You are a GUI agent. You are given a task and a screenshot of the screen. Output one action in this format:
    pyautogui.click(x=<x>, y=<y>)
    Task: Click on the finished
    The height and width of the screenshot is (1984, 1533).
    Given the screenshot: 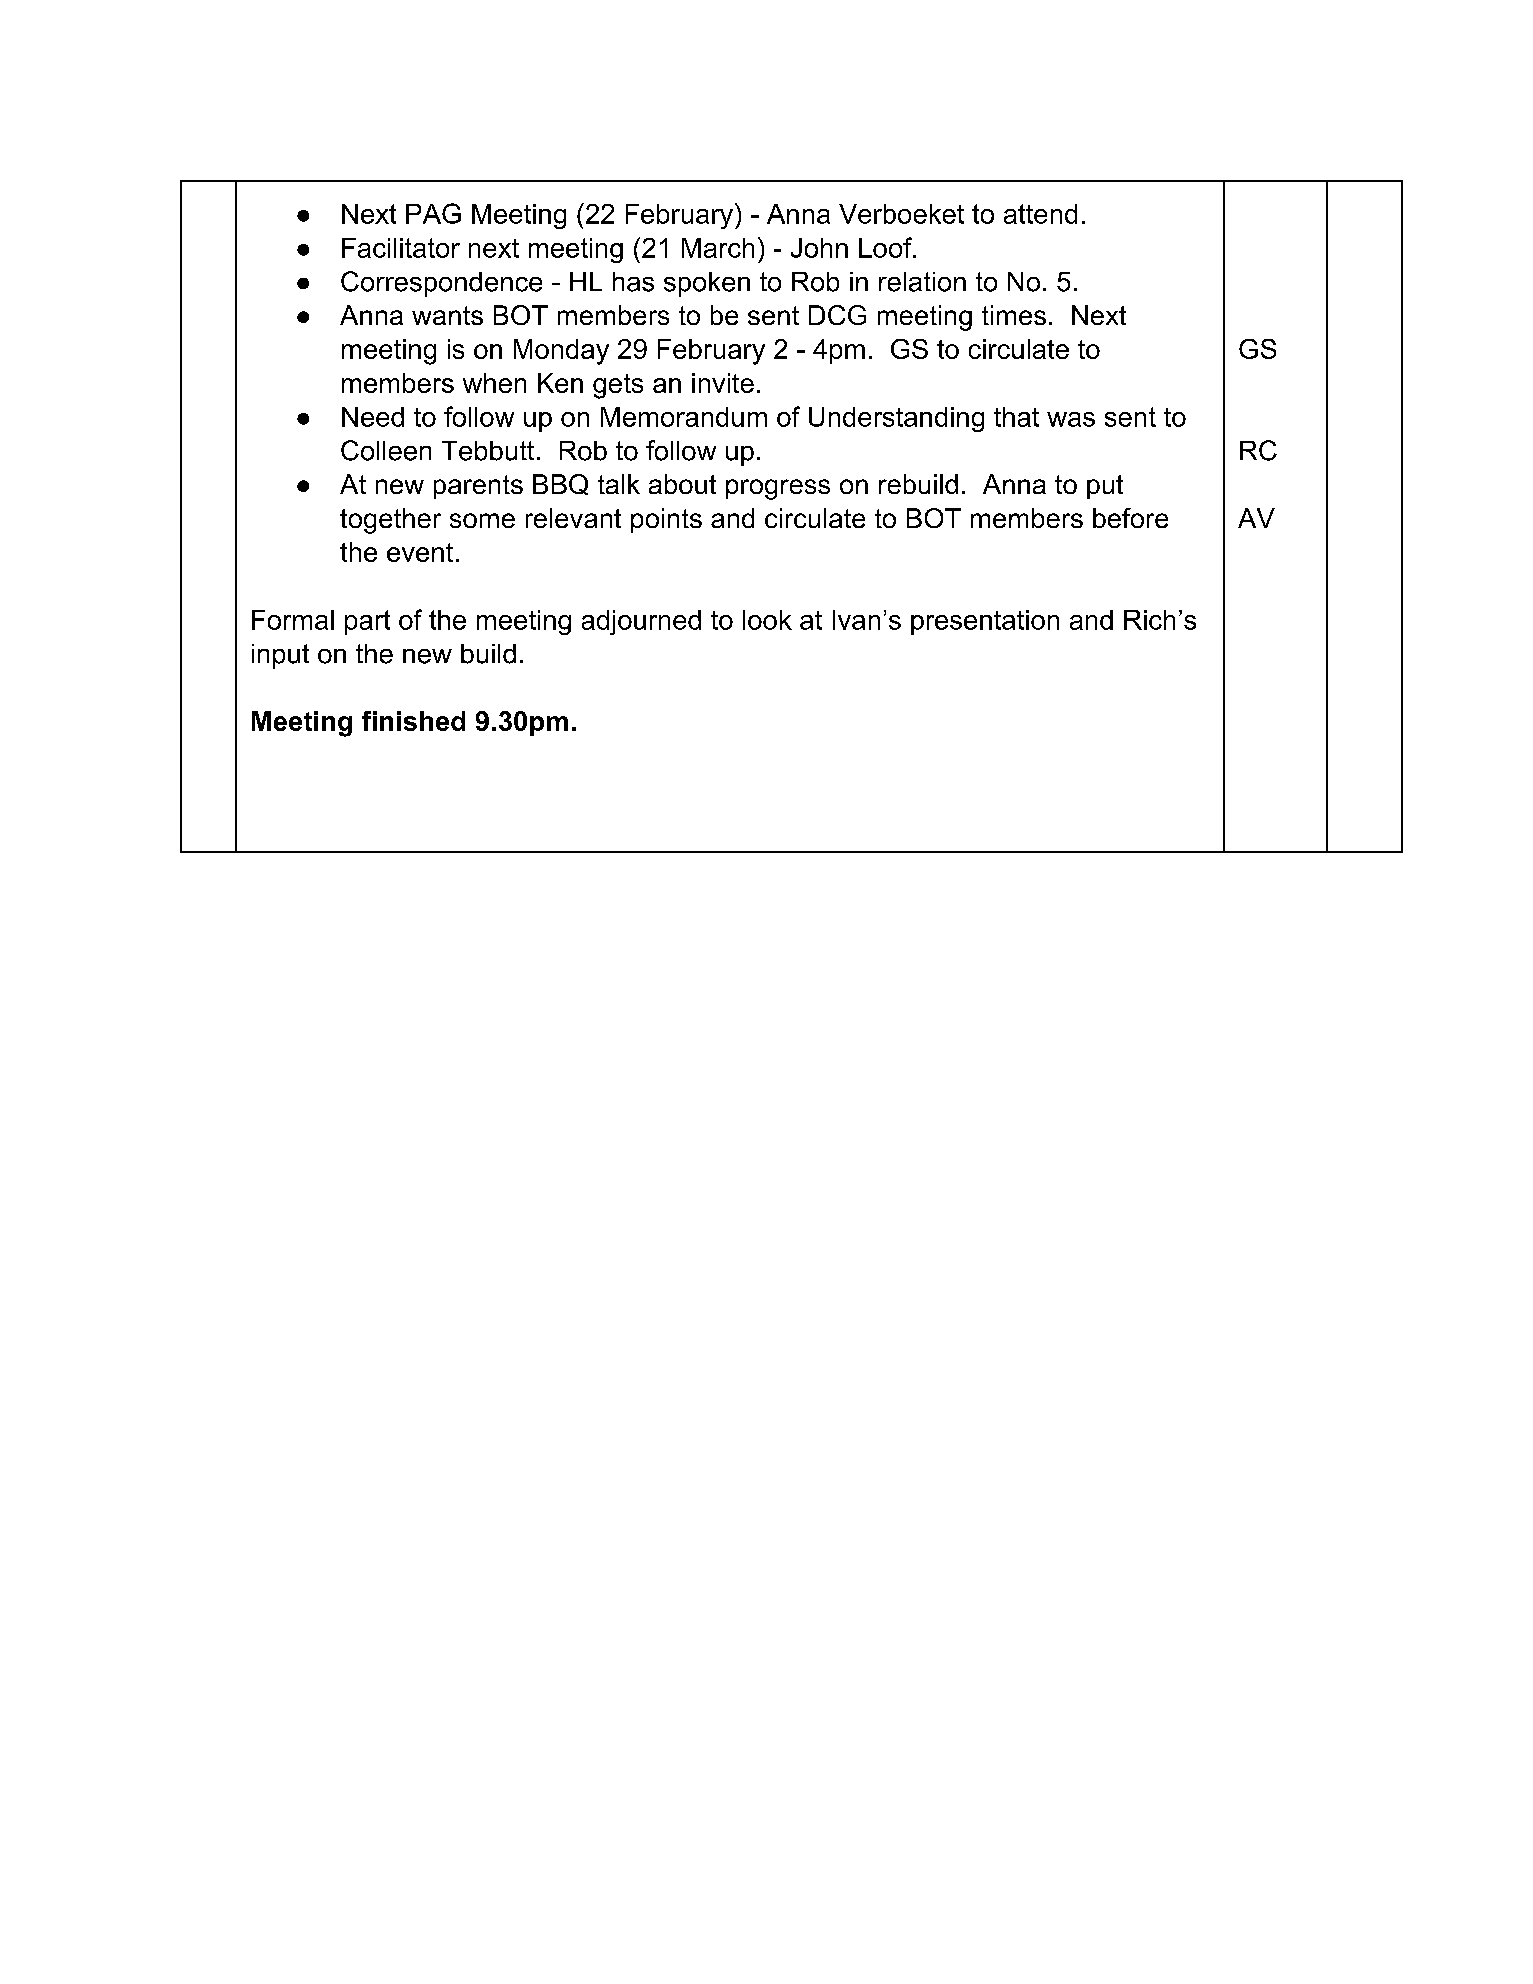 What is the action you would take?
    pyautogui.click(x=413, y=721)
